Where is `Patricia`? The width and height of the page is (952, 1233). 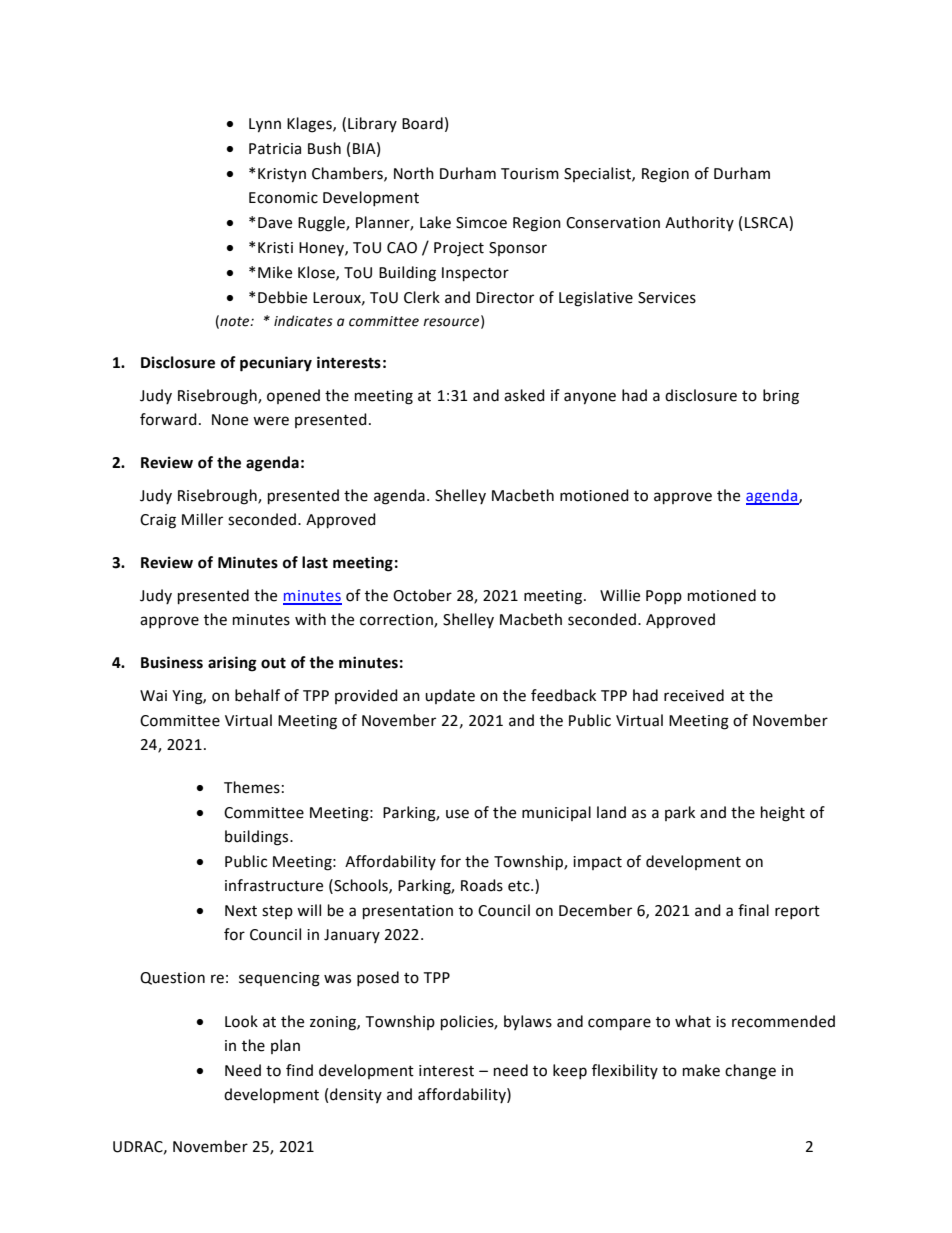 Patricia is located at coordinates (275, 149).
